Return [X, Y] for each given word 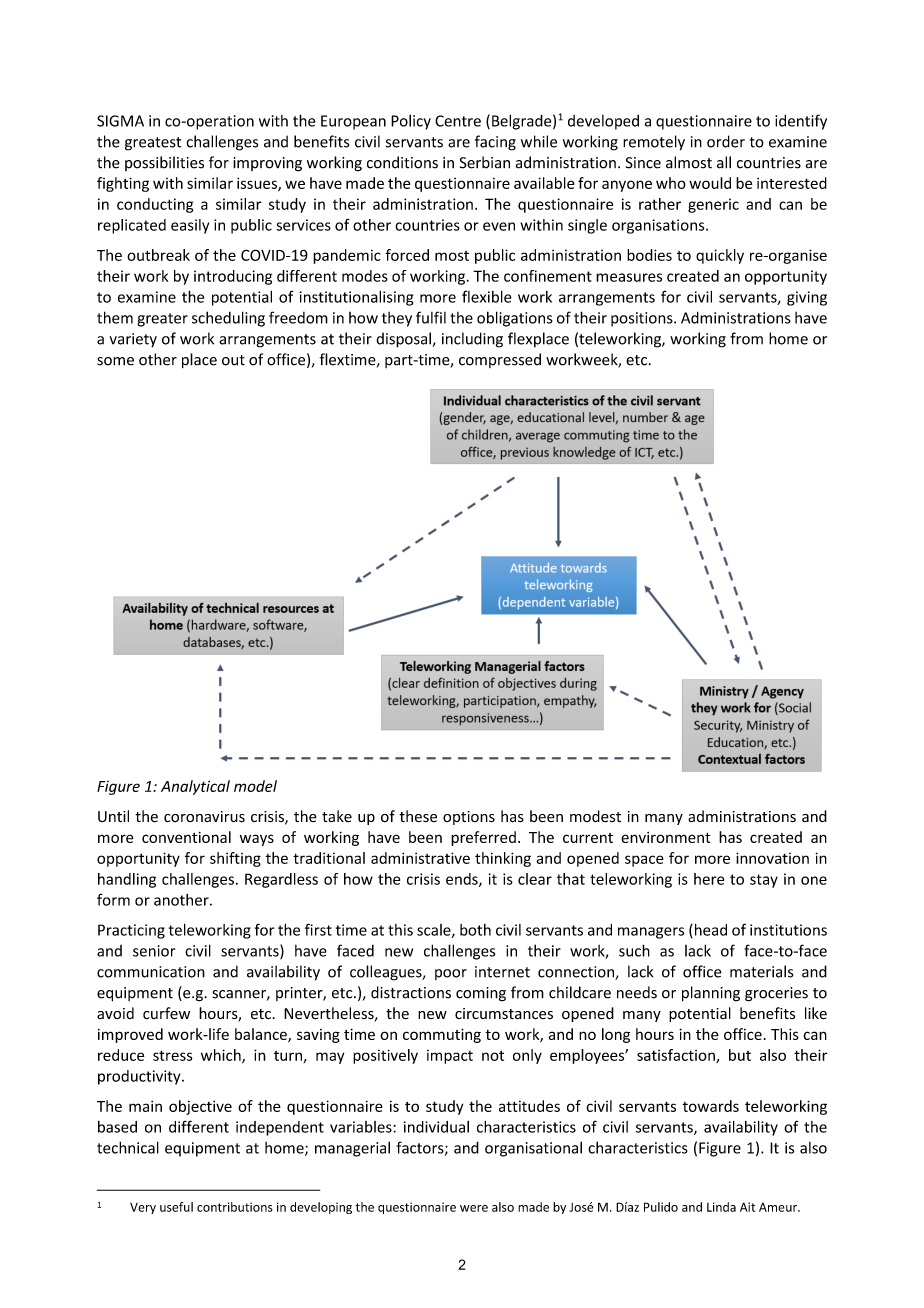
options [469, 818]
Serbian [485, 162]
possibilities [164, 163]
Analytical [195, 787]
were [474, 1208]
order [726, 141]
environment [666, 837]
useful [176, 1207]
